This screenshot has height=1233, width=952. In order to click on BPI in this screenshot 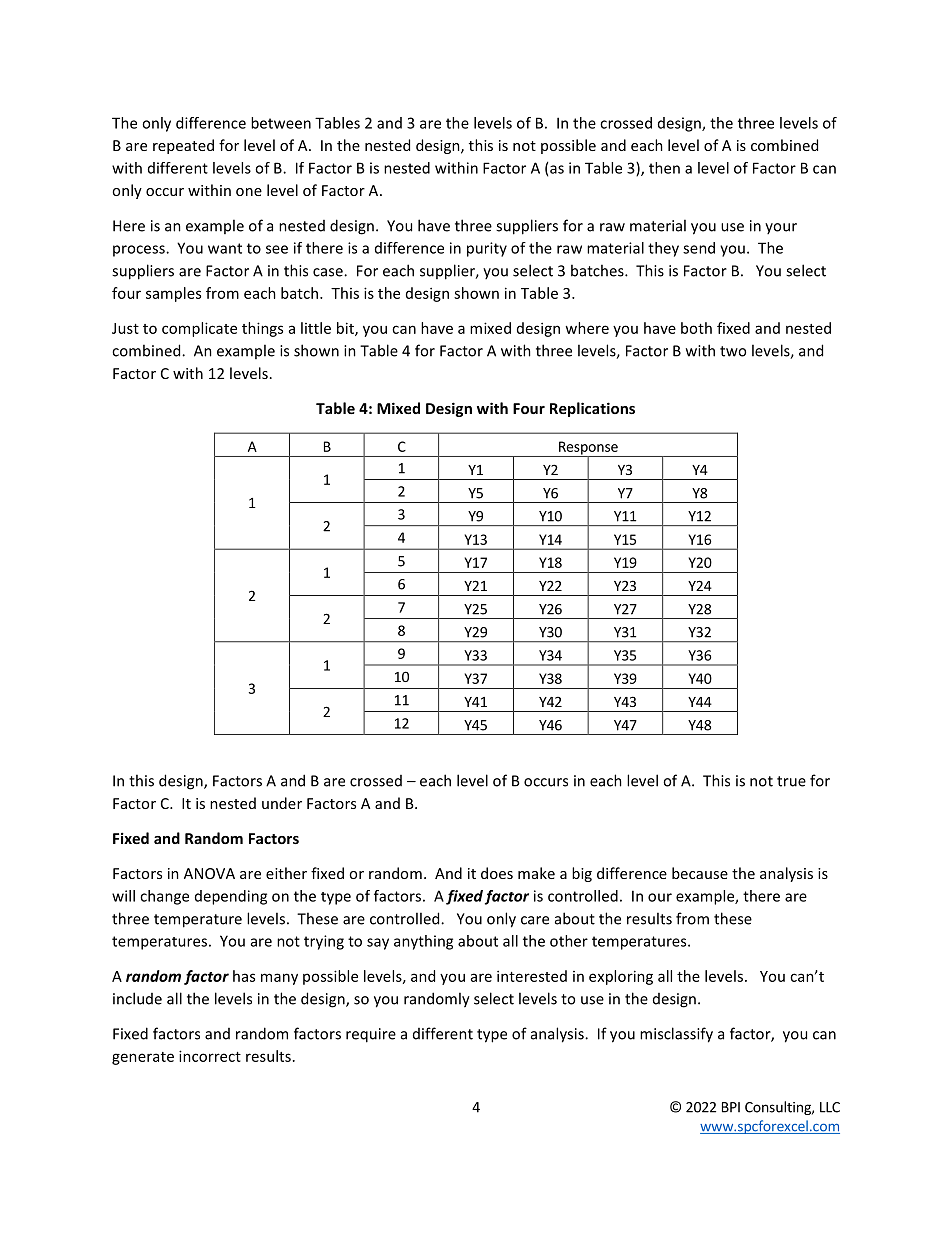, I will do `click(731, 1107)`.
